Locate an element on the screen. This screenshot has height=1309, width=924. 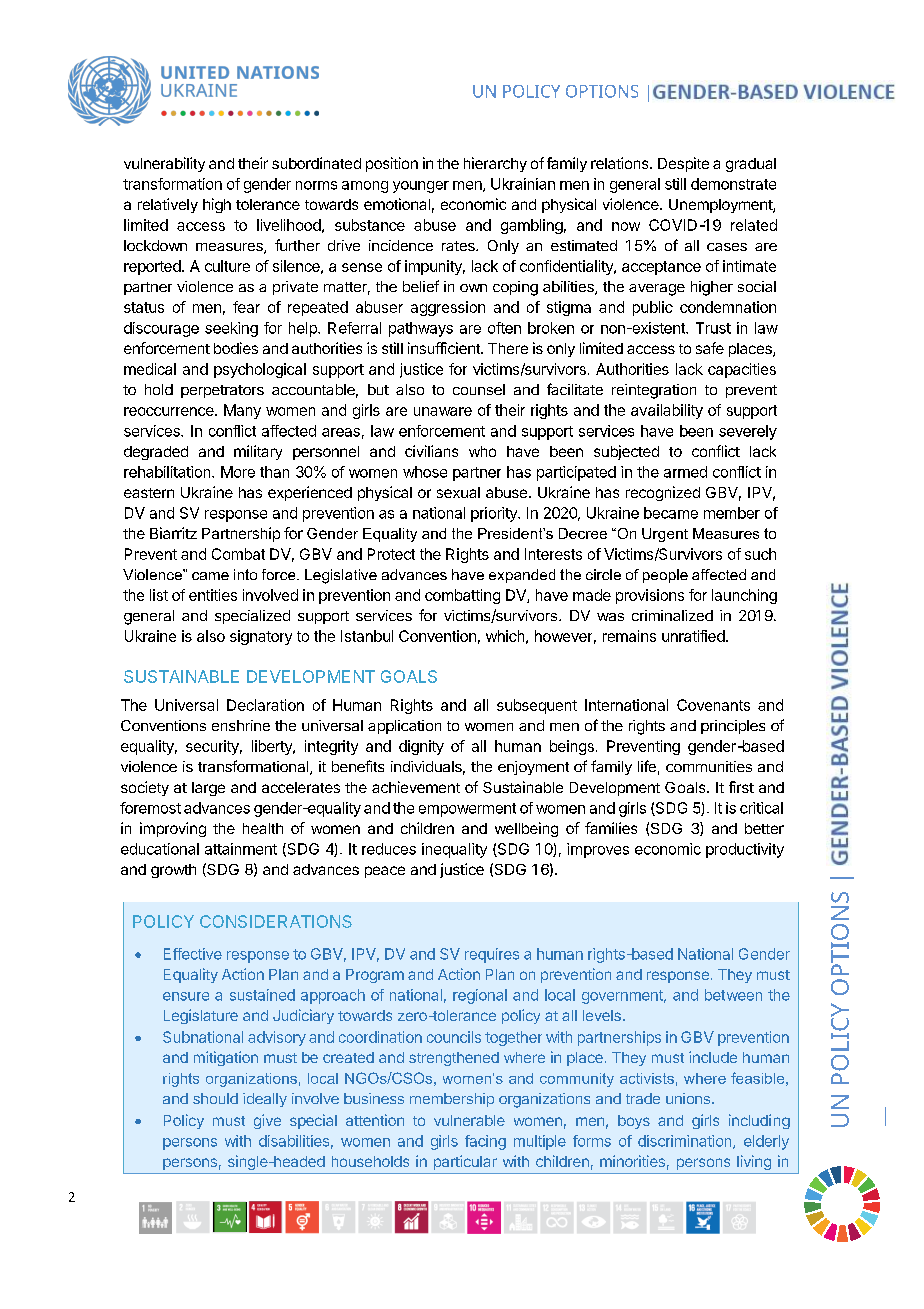
relatively is located at coordinates (168, 205).
